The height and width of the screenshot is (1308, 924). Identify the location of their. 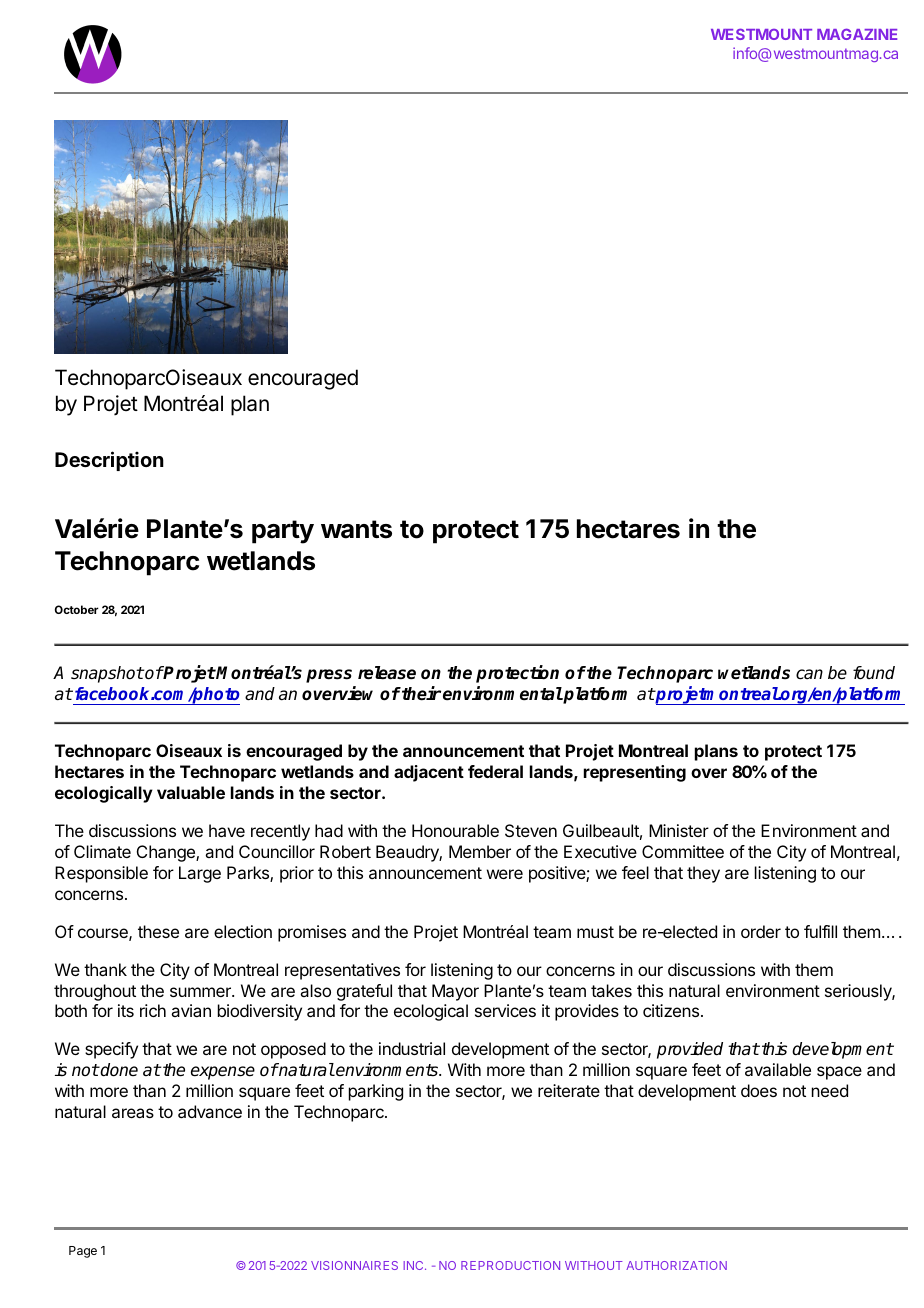
(420, 693).
